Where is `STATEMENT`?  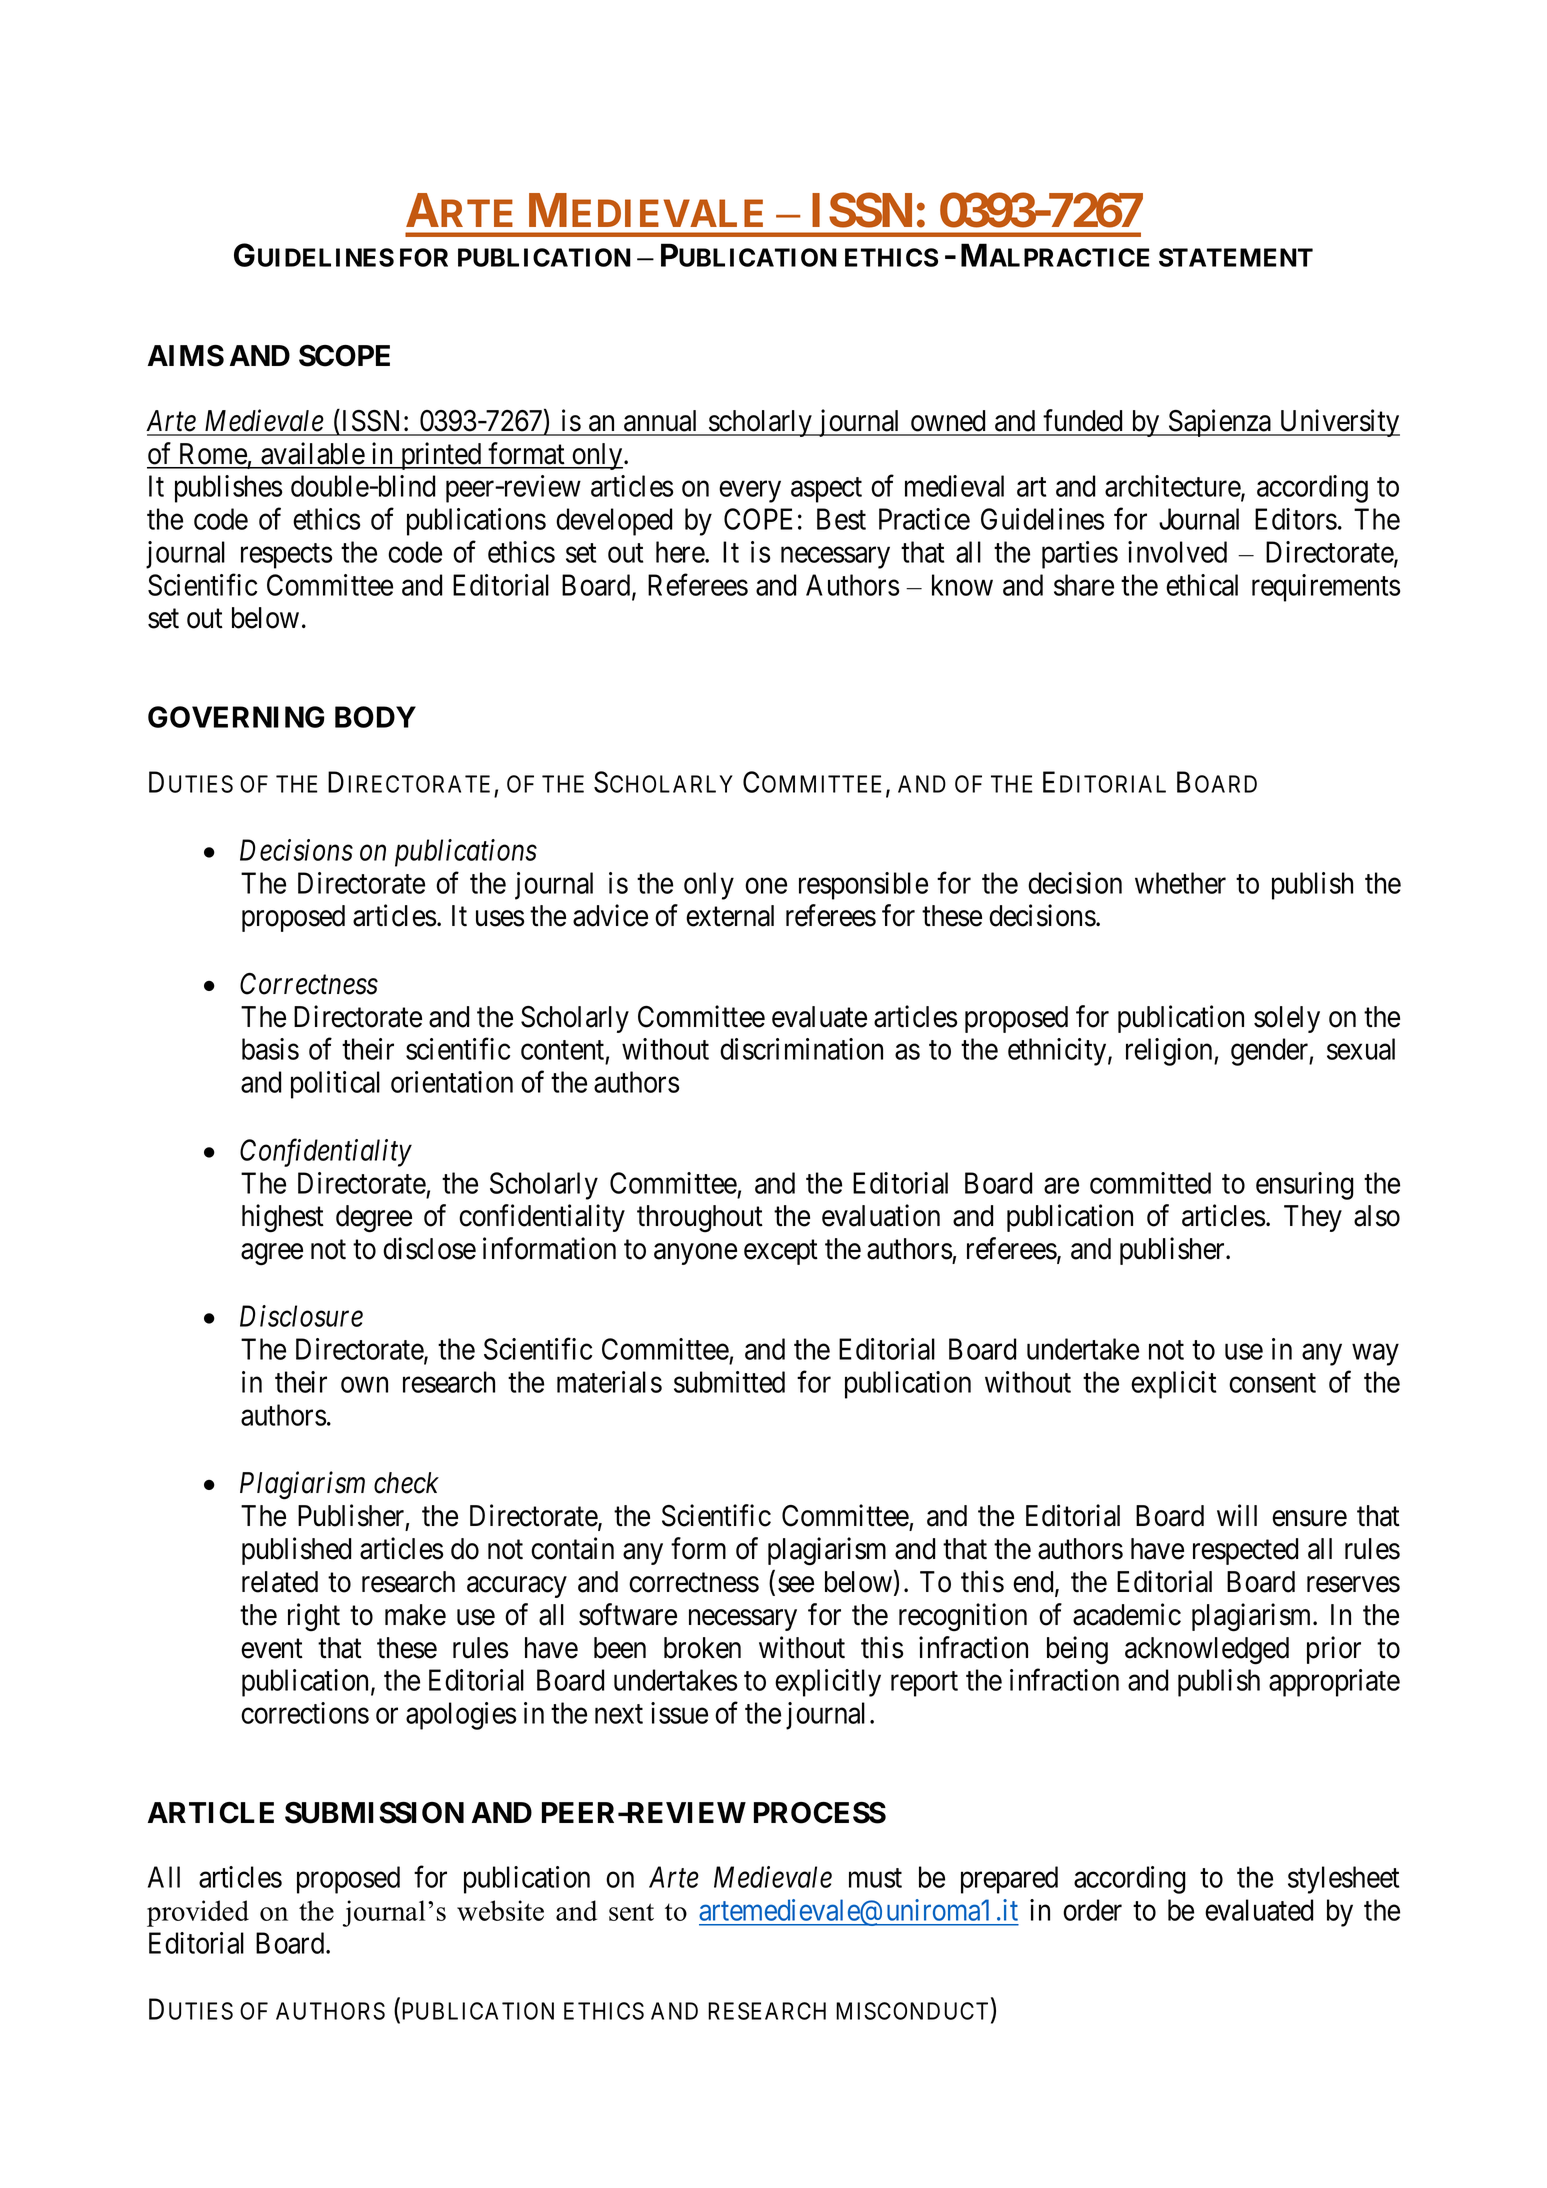
STATEMENT is located at coordinates (1236, 257).
